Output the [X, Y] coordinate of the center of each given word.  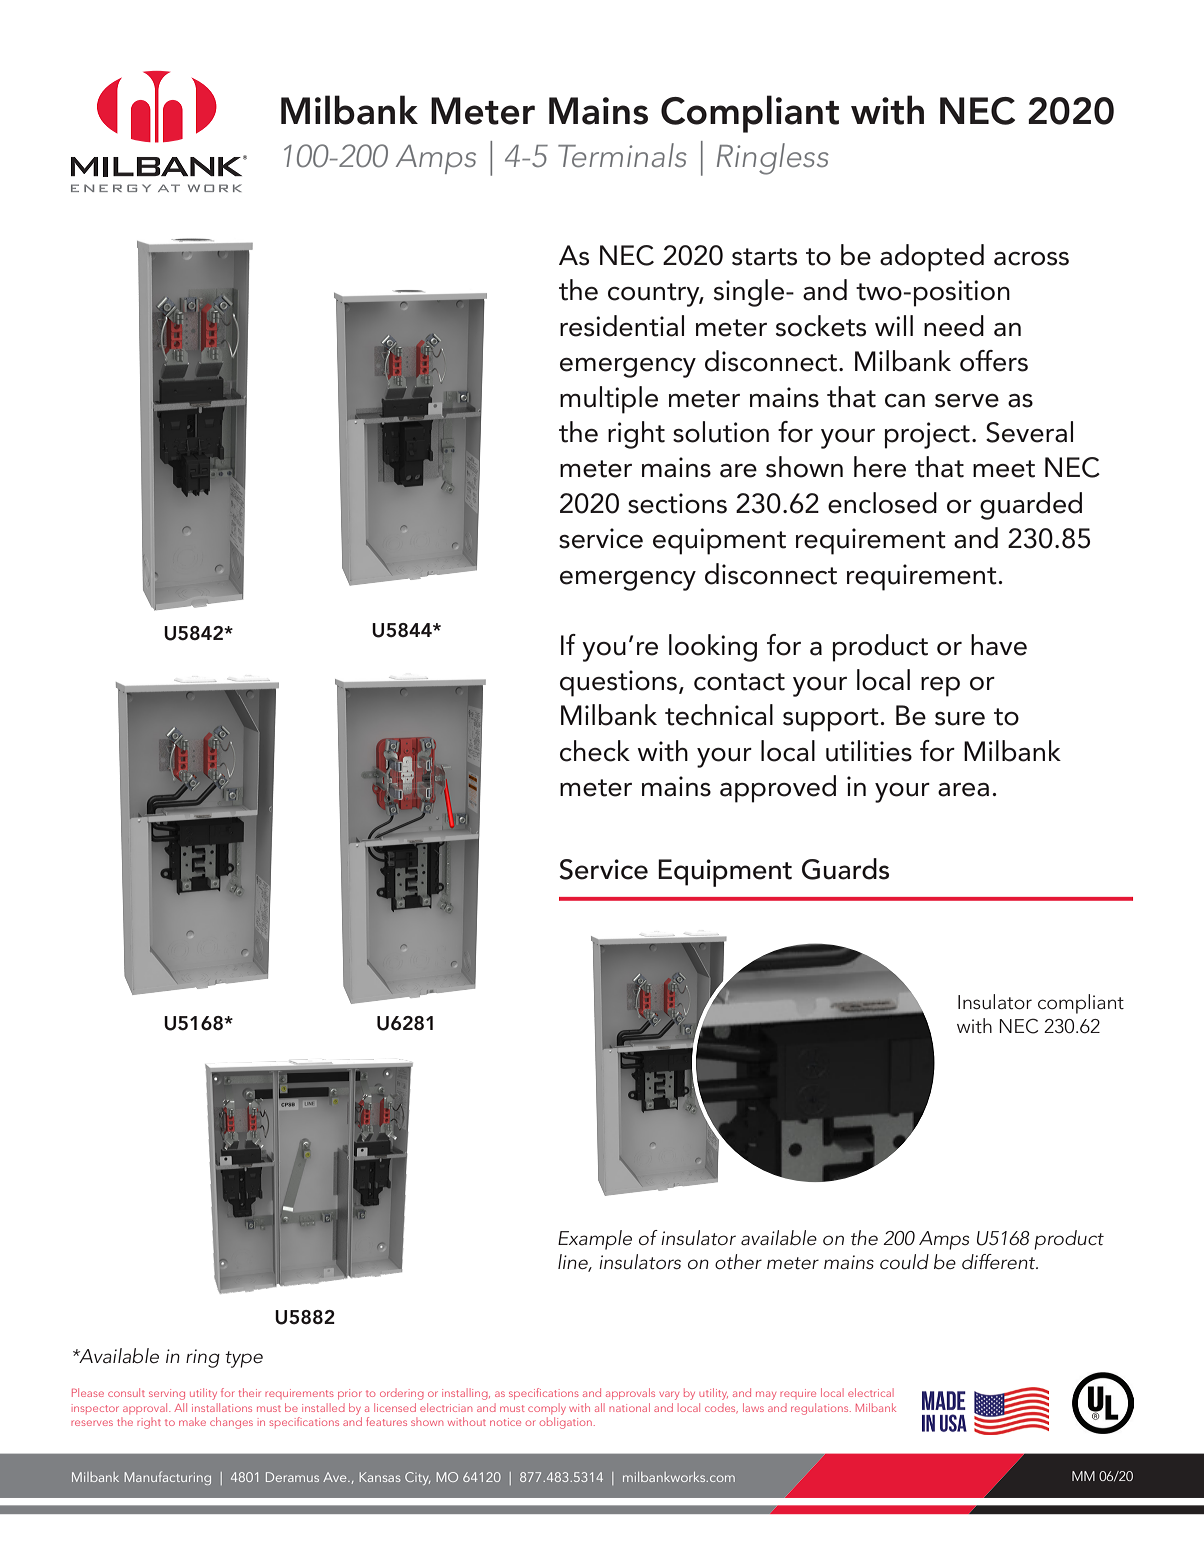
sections [677, 503]
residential [622, 326]
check [595, 751]
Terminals [622, 155]
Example [595, 1240]
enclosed [882, 503]
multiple [609, 400]
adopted [932, 258]
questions [618, 683]
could [904, 1262]
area [963, 790]
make [192, 1421]
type [244, 1359]
